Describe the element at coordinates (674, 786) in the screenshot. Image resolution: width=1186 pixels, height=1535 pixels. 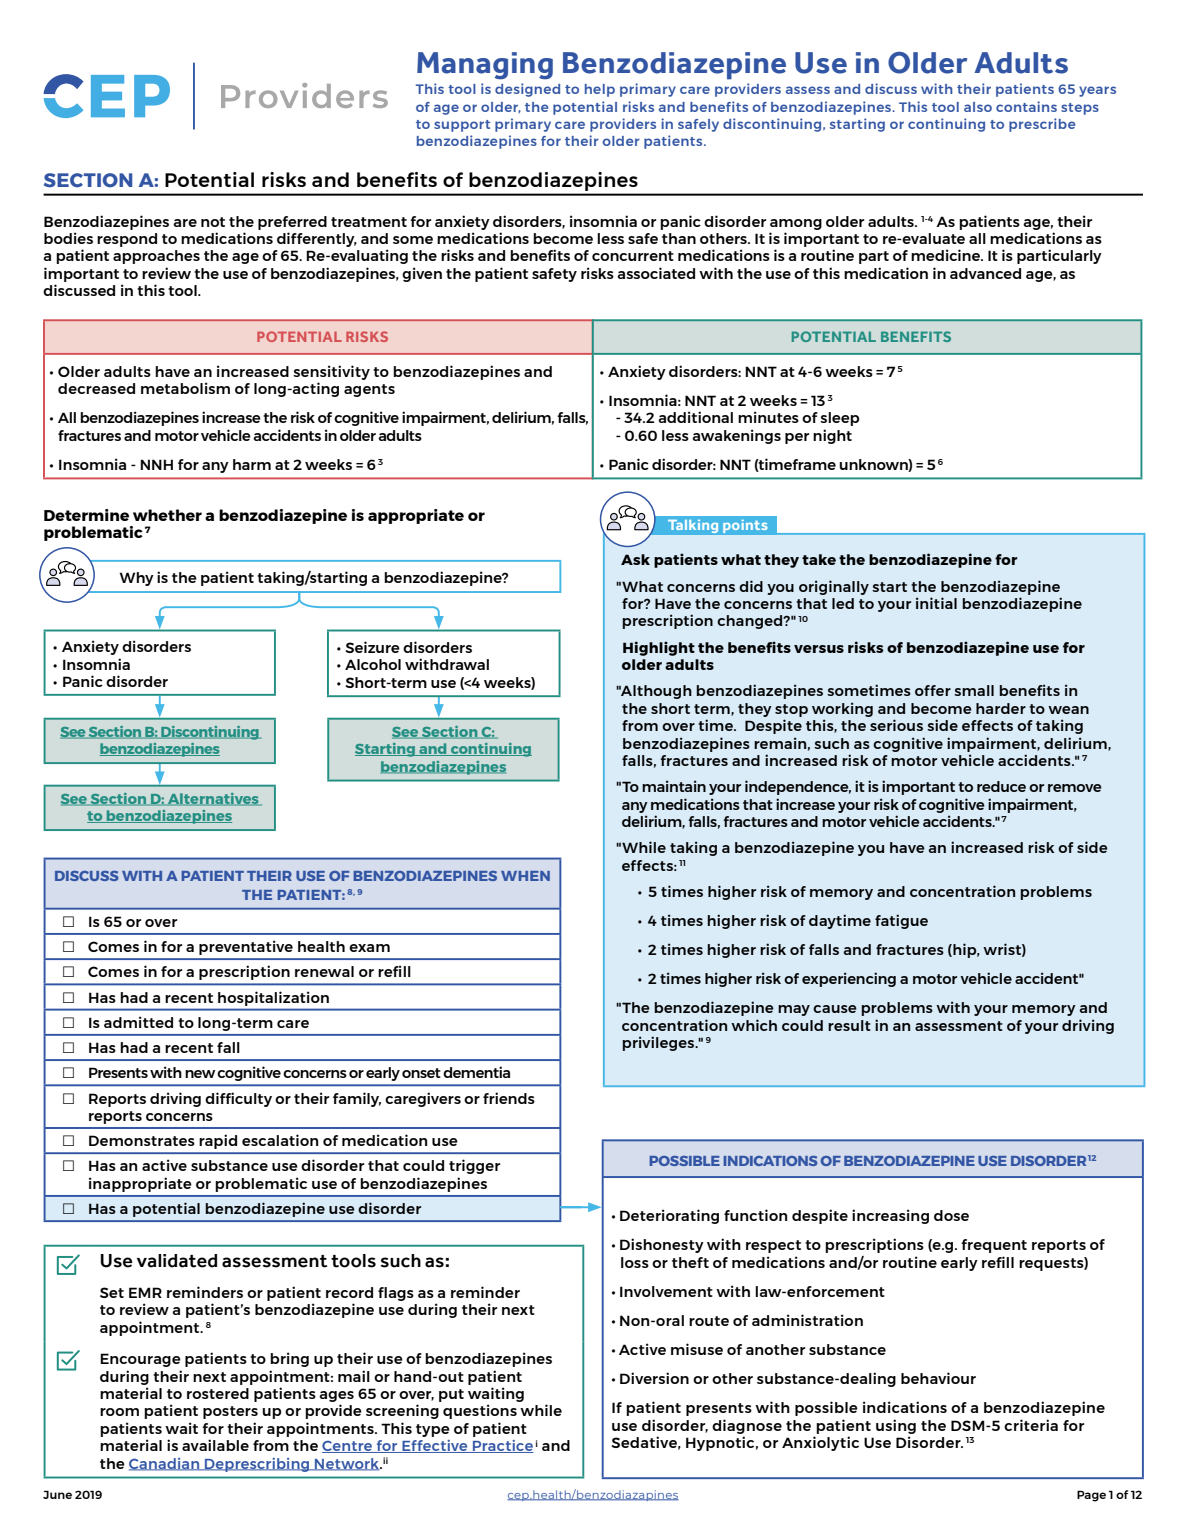
I see `maintain` at that location.
